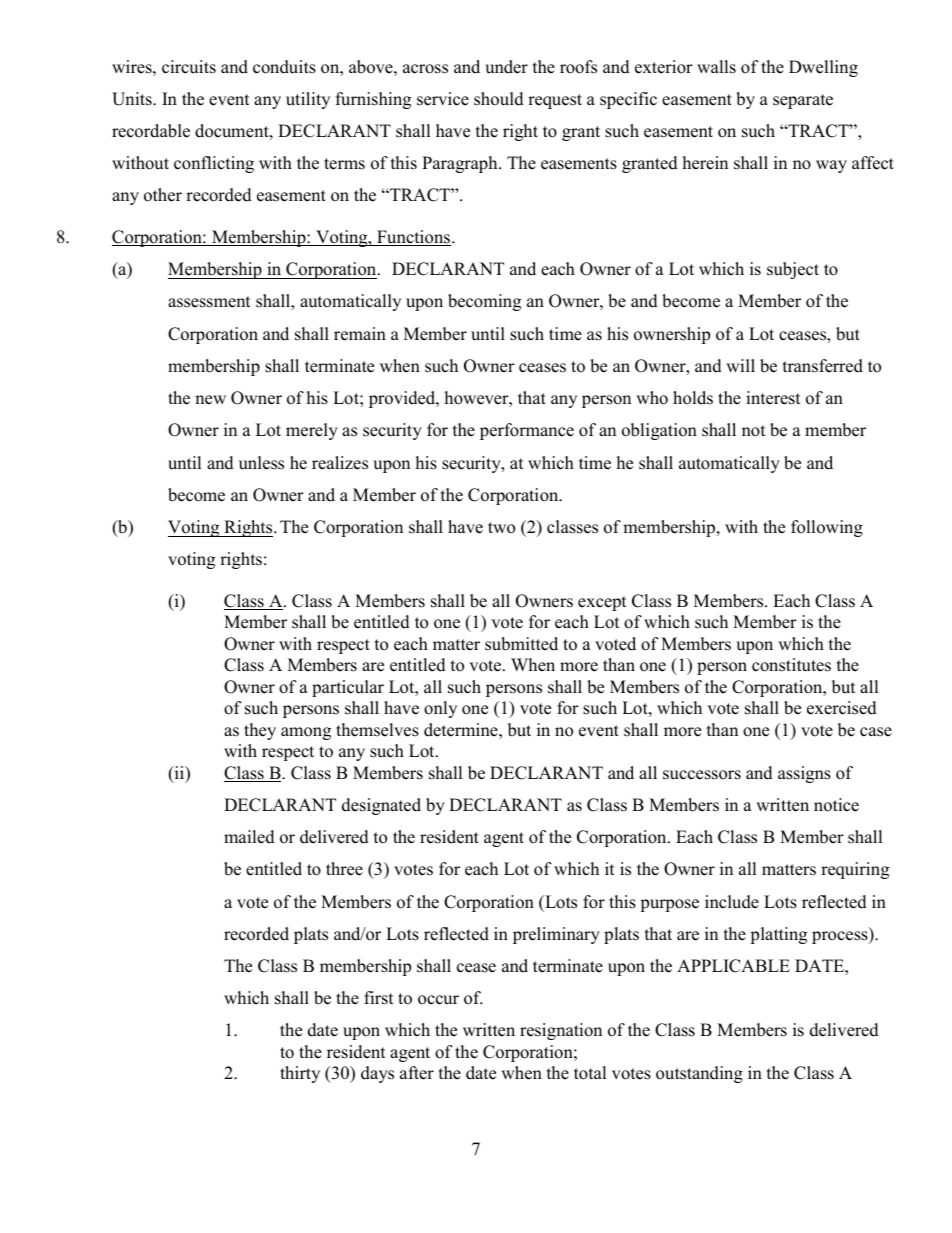  What do you see at coordinates (773, 398) in the image?
I see `interest` at bounding box center [773, 398].
